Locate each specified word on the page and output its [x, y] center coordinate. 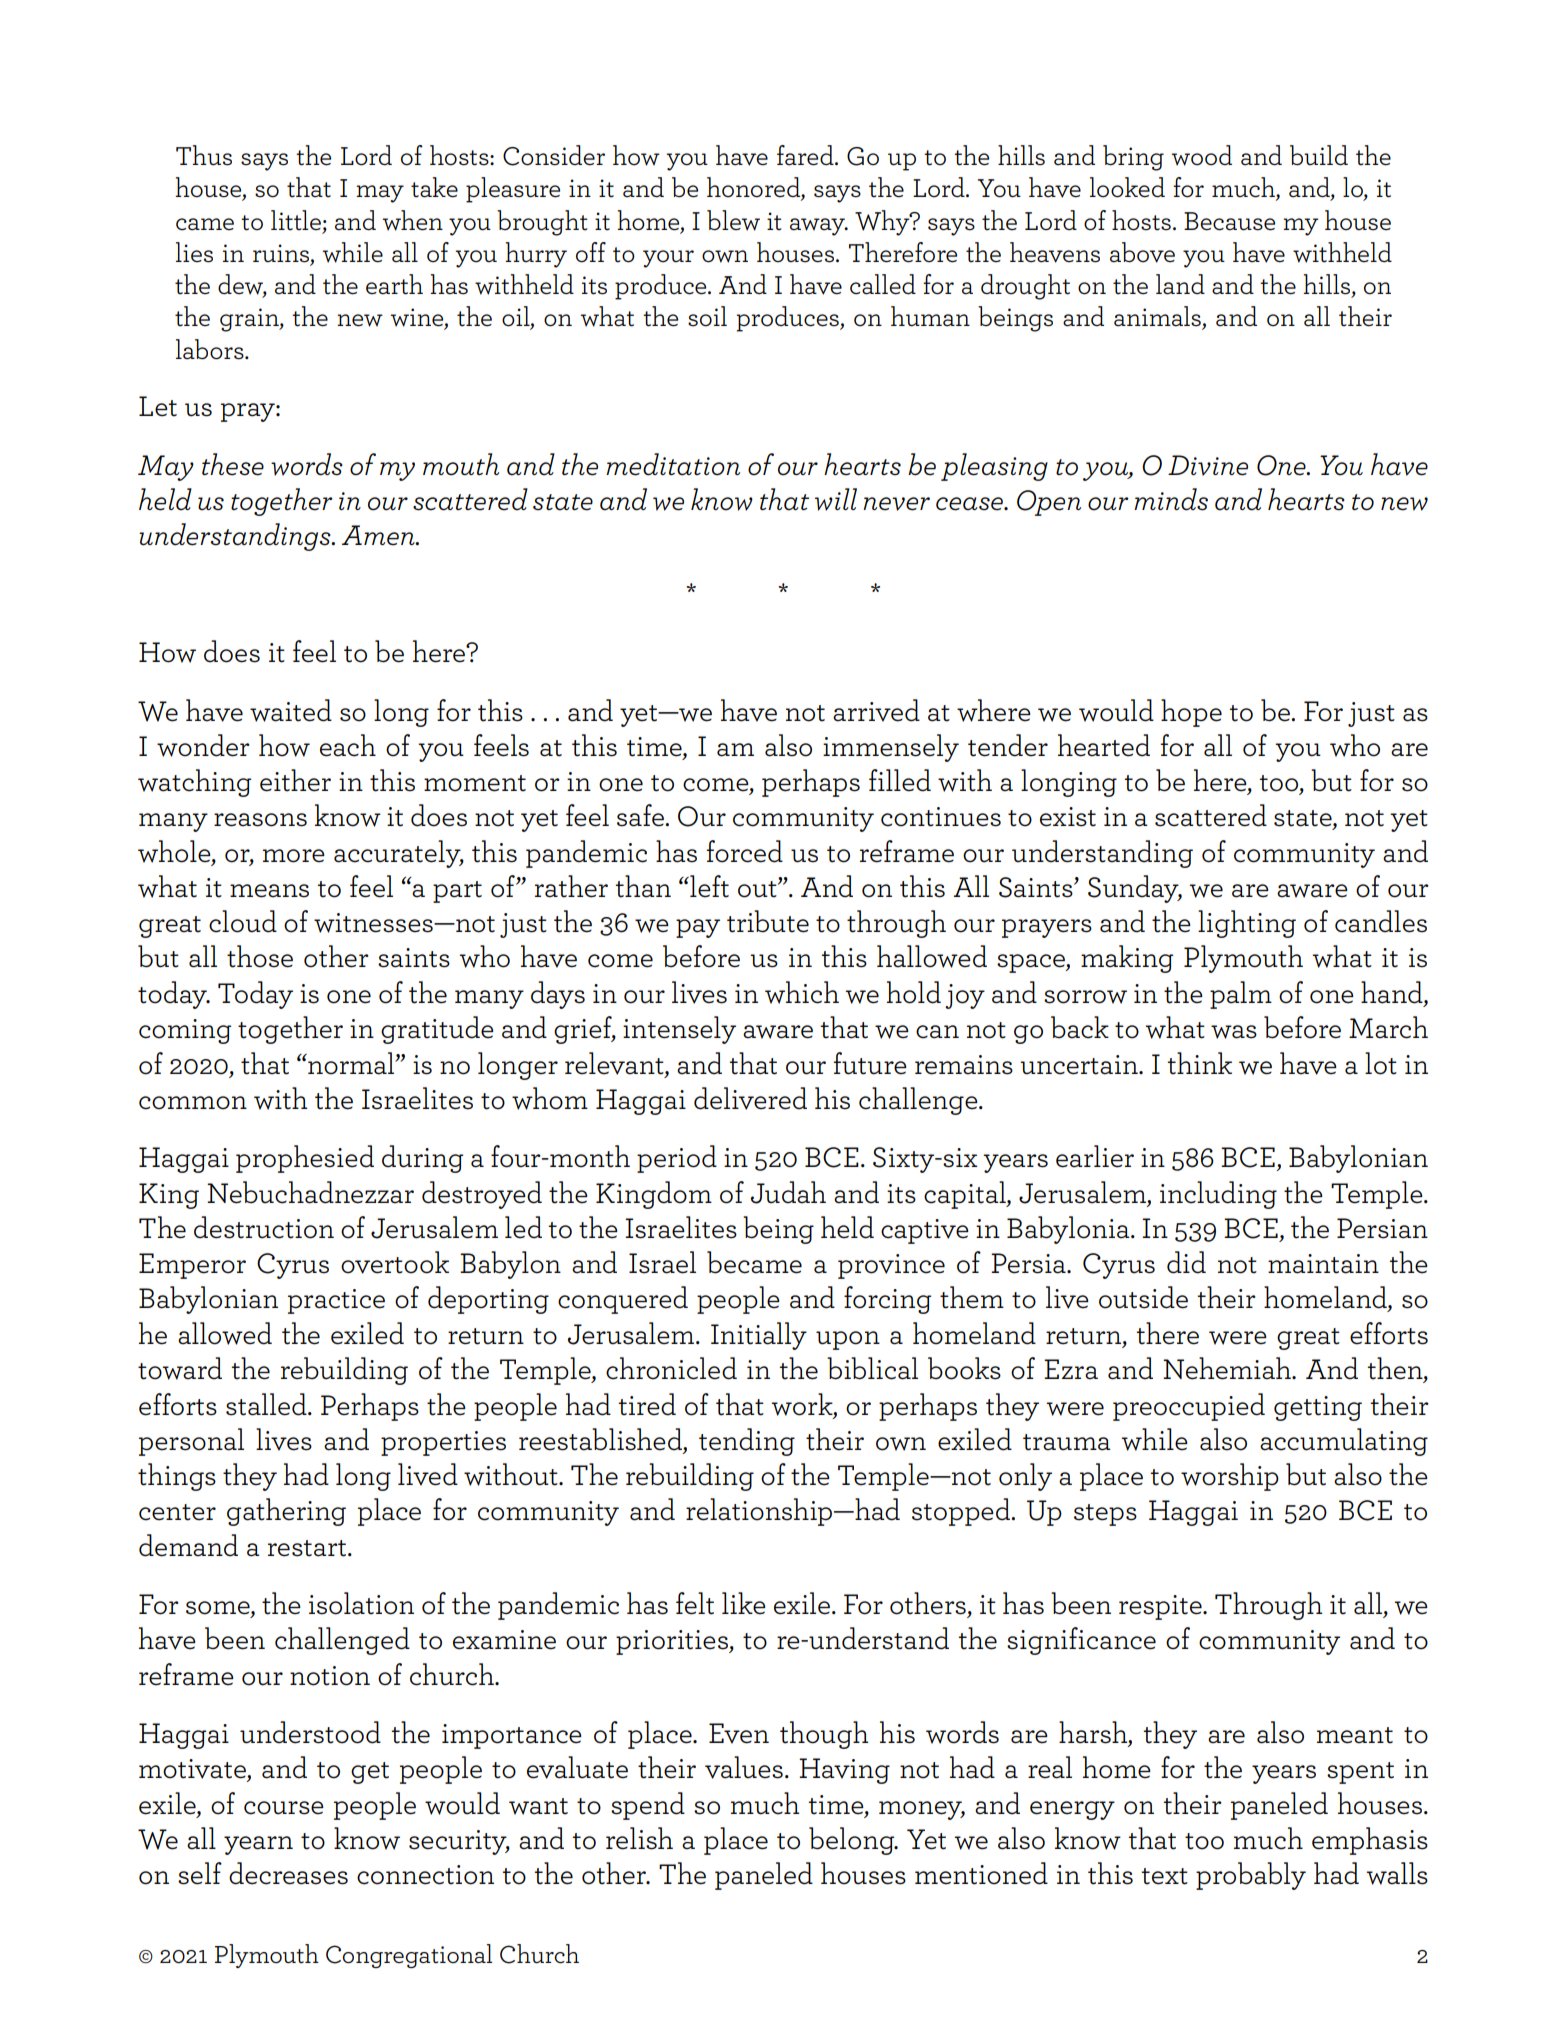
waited [291, 710]
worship [1230, 1477]
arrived [876, 710]
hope [1191, 713]
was [1234, 1032]
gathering [286, 1512]
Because [1229, 221]
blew [733, 220]
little [296, 220]
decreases [288, 1873]
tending [747, 1442]
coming [185, 1031]
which [802, 992]
